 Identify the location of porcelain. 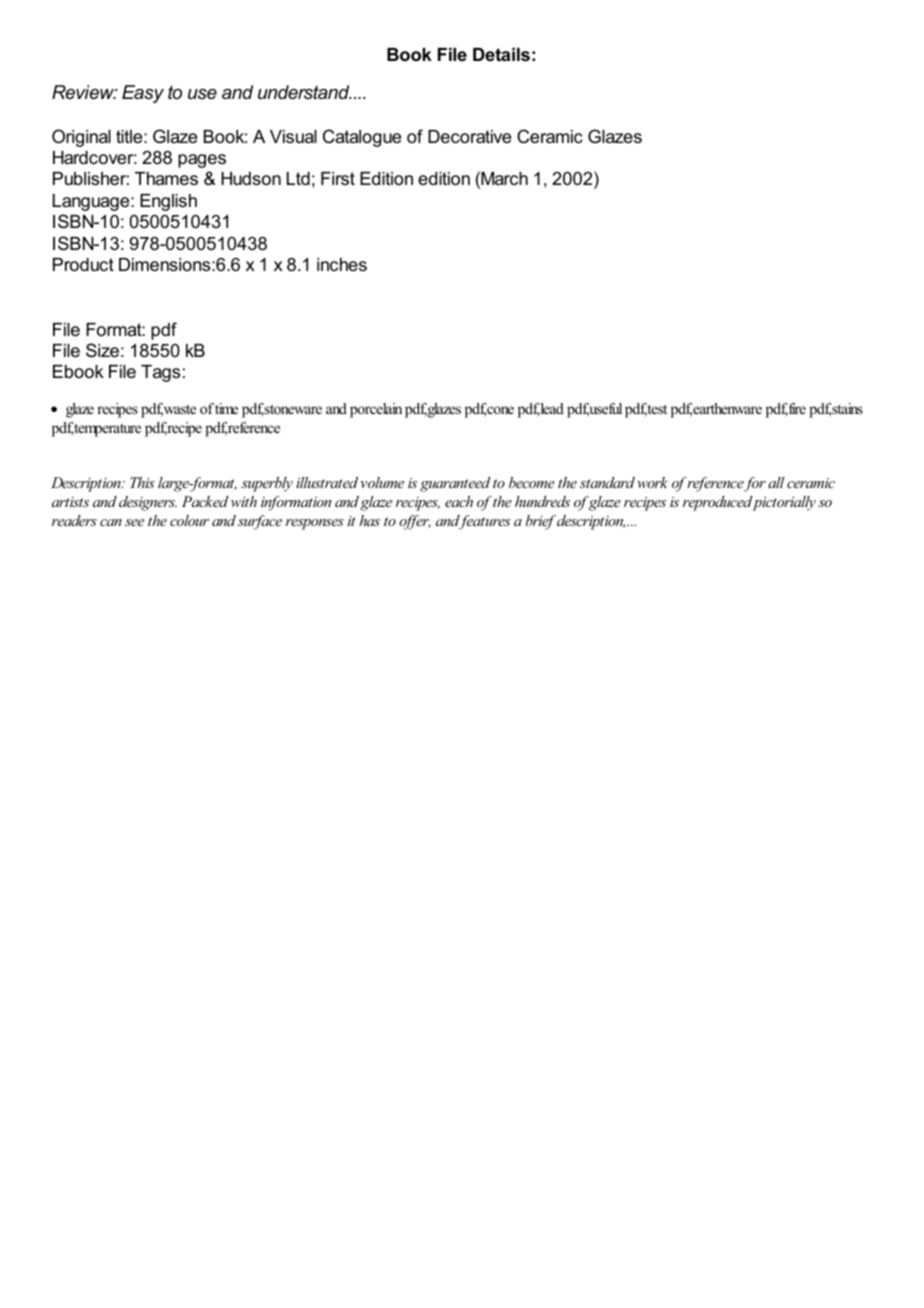
(376, 410).
